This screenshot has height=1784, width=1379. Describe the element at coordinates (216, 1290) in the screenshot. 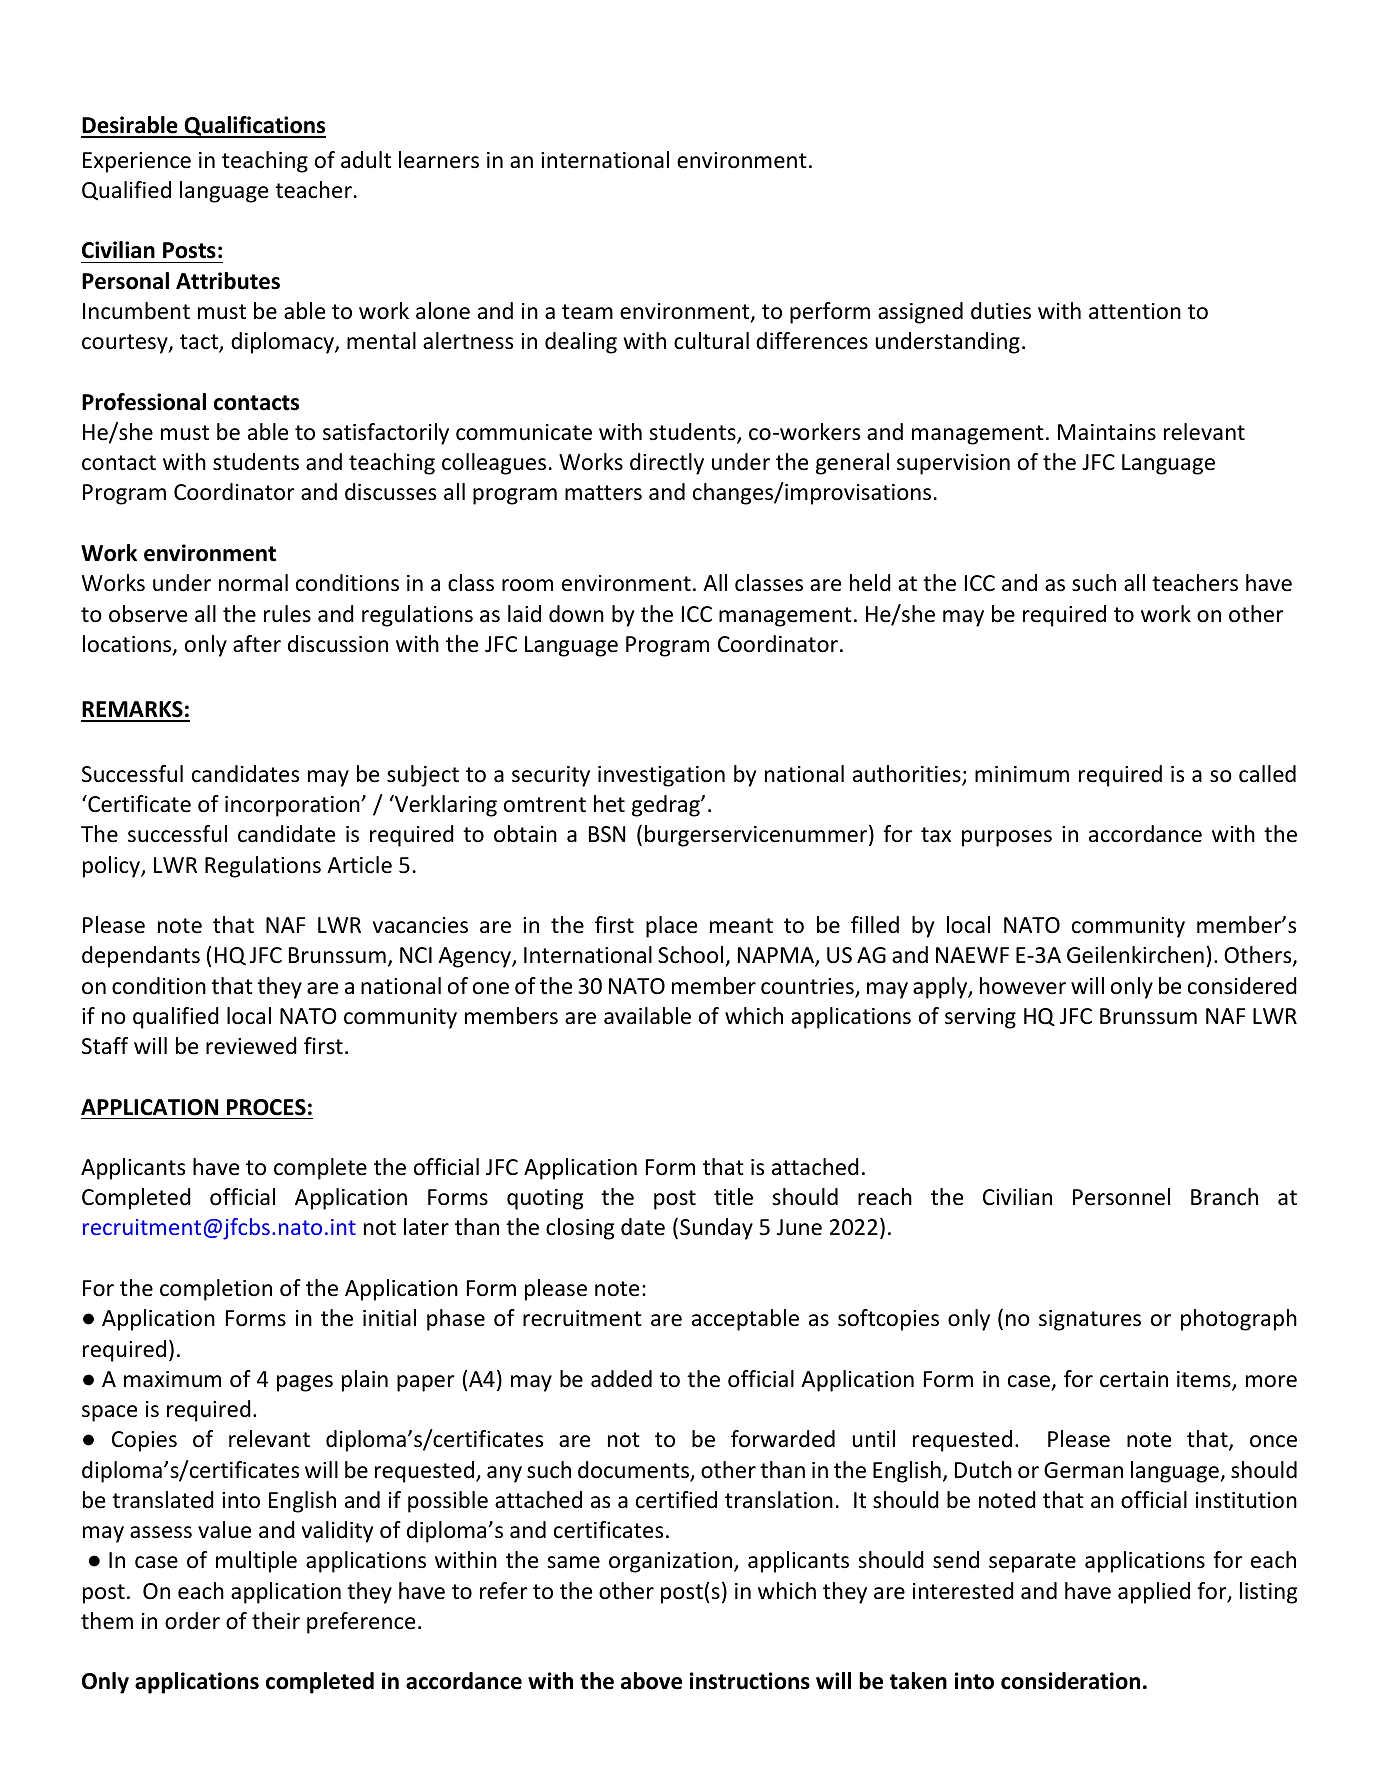

I see `completion` at that location.
